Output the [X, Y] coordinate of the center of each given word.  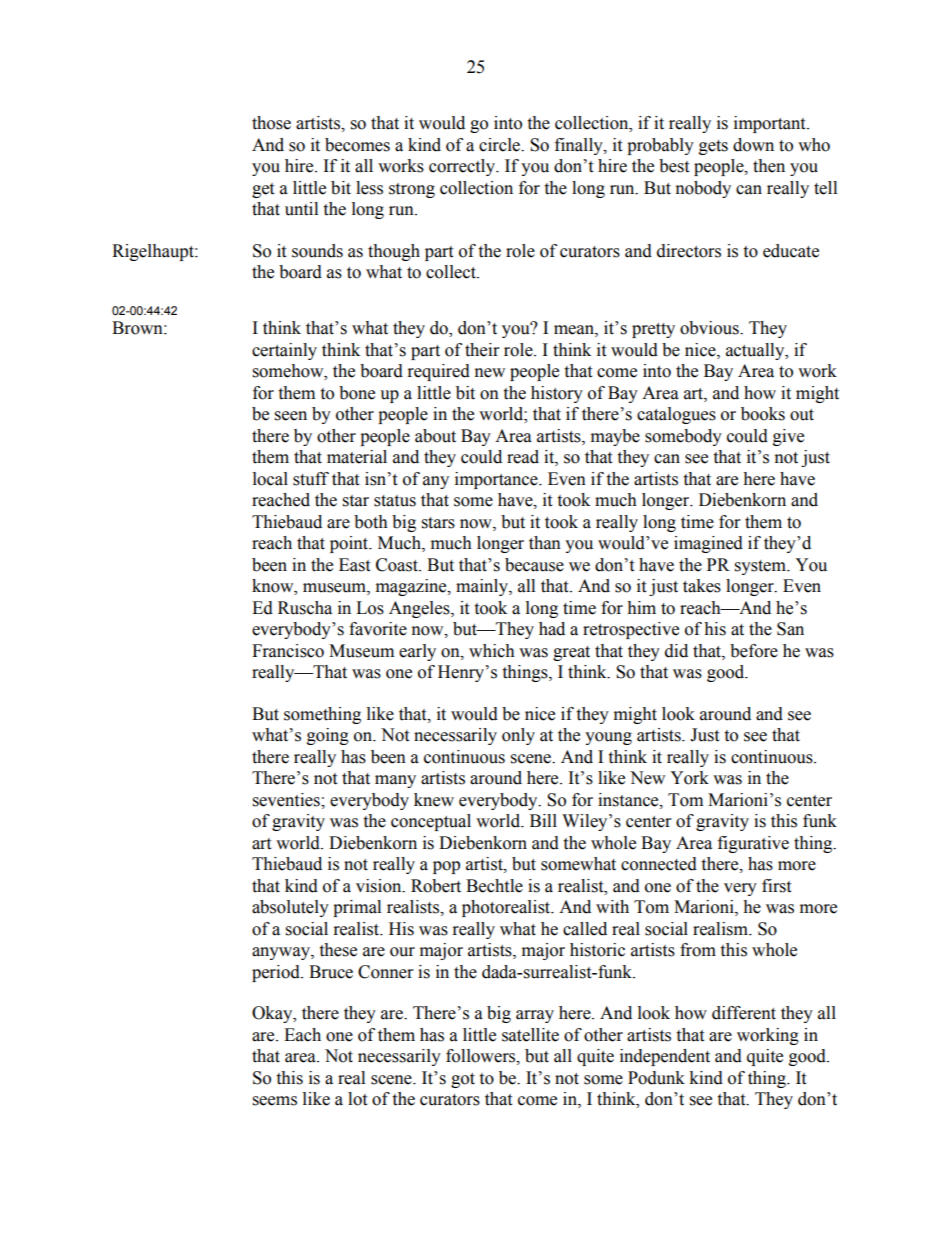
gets [713, 147]
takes [702, 586]
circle [500, 145]
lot [357, 1099]
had [552, 629]
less [369, 188]
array [535, 1016]
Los [370, 608]
